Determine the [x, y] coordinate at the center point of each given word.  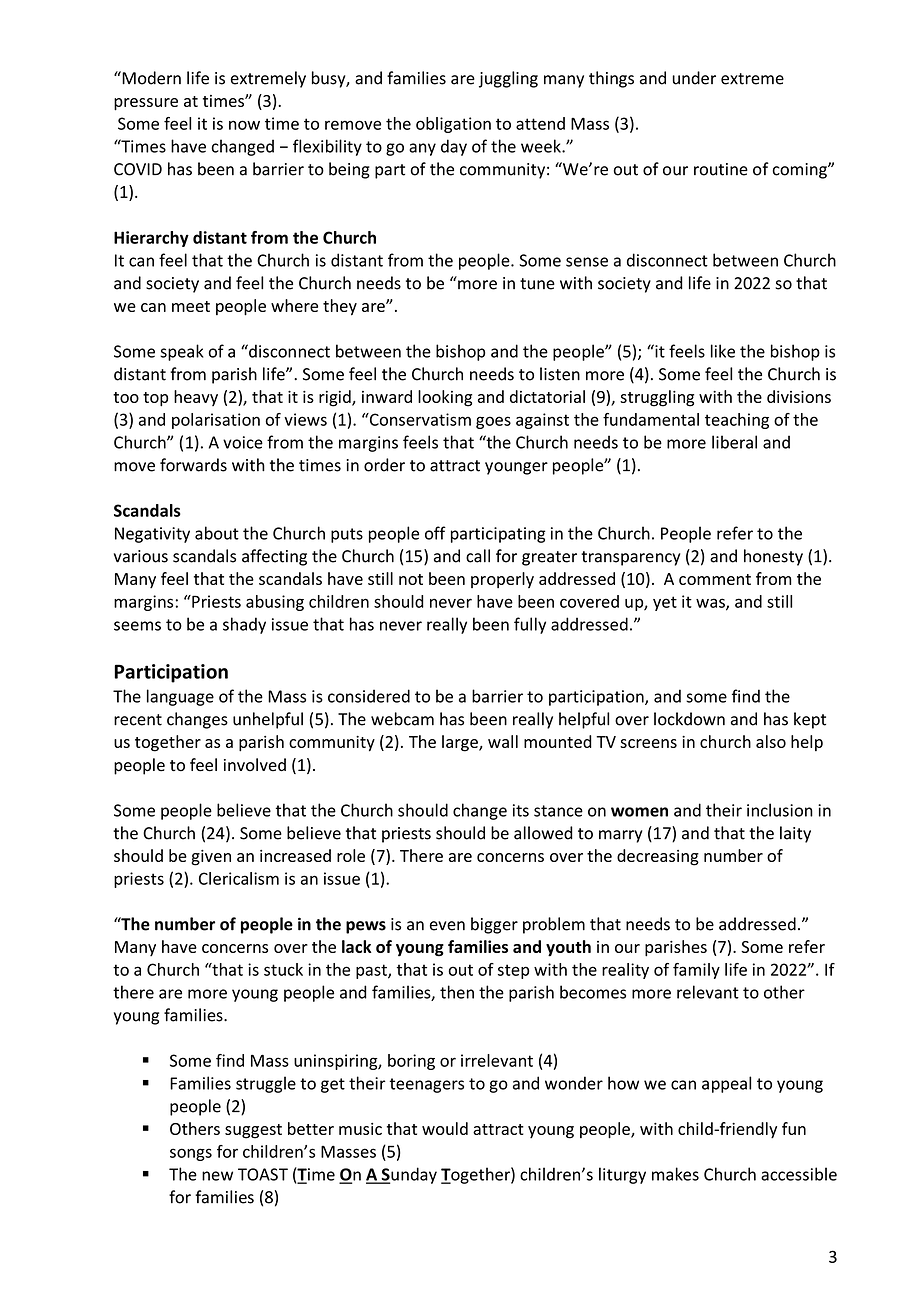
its [521, 810]
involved [255, 765]
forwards [193, 465]
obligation [453, 125]
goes [493, 422]
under [694, 78]
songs [191, 1154]
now [244, 125]
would [445, 1128]
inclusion [780, 810]
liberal [734, 442]
